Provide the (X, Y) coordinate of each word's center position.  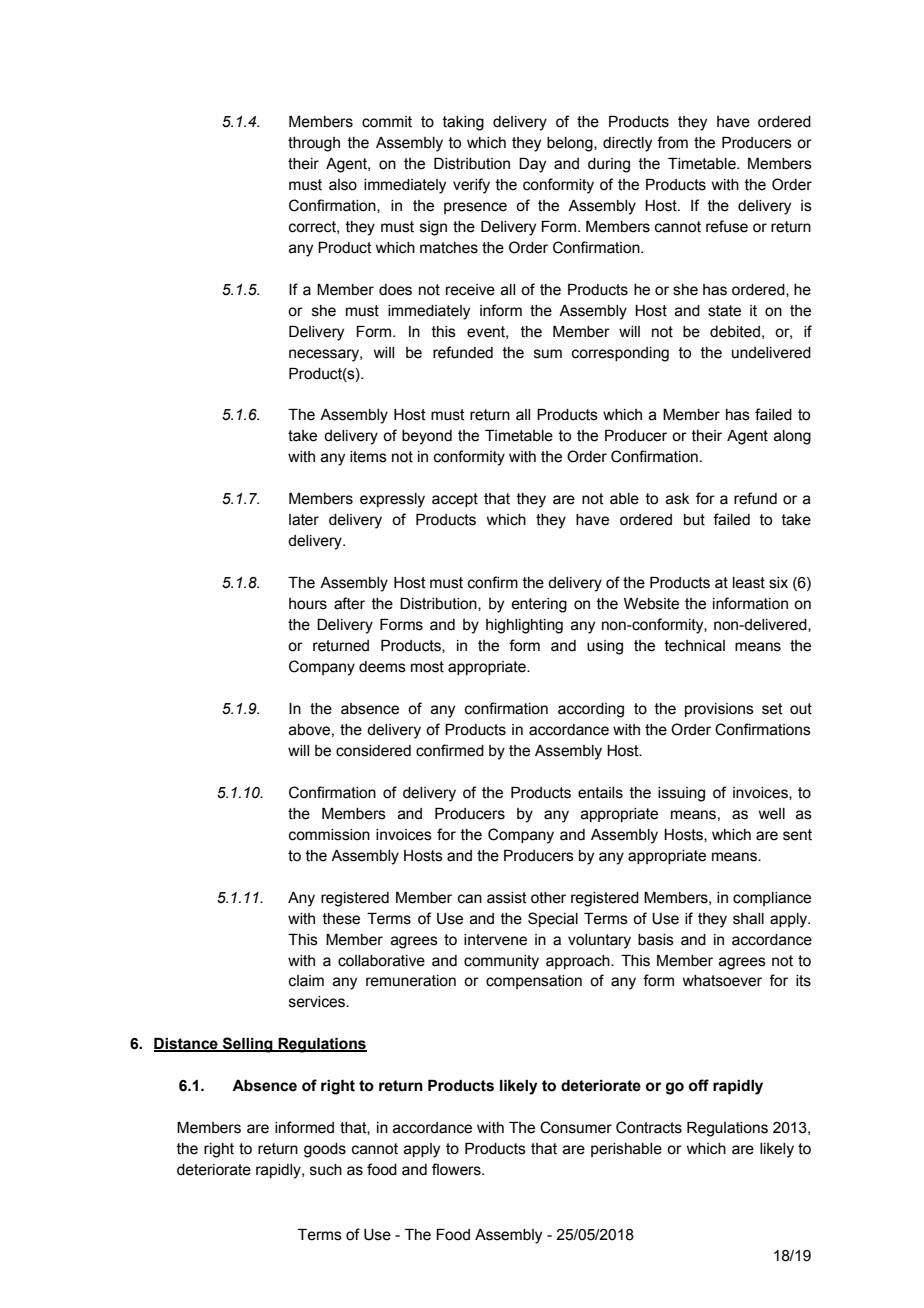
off (699, 1085)
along (792, 437)
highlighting (524, 626)
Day (532, 165)
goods (325, 1150)
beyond (427, 437)
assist (507, 898)
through (314, 144)
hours (308, 604)
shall (748, 919)
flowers (457, 1169)
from (672, 142)
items (368, 457)
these (341, 919)
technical (695, 646)
